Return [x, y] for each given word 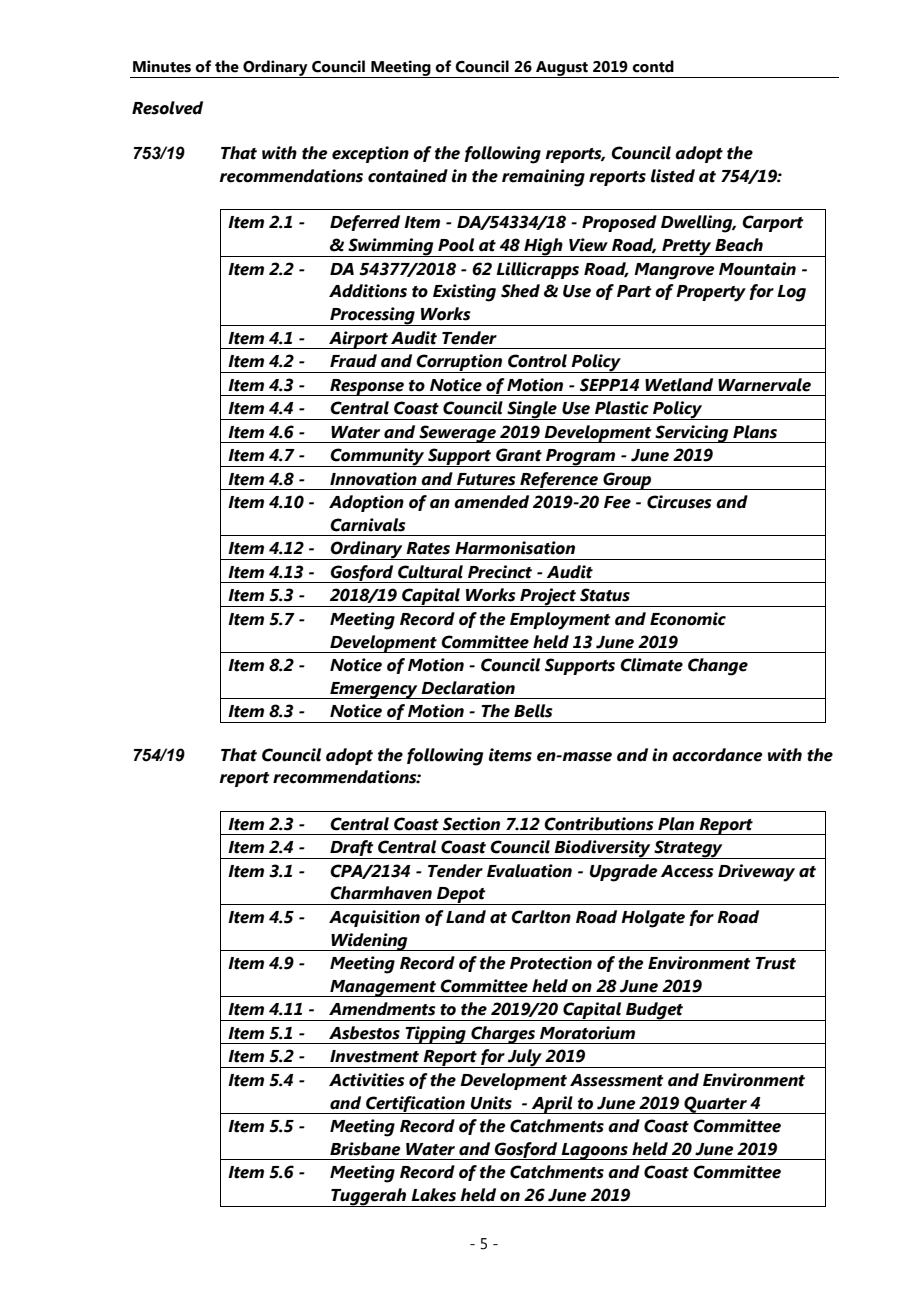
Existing [464, 293]
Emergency [374, 690]
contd [653, 66]
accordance [717, 755]
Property [711, 293]
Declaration [468, 688]
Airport [358, 340]
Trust [775, 963]
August [562, 69]
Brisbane [365, 1149]
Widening [369, 942]
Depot [461, 896]
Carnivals [367, 525]
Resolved [167, 108]
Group [627, 481]
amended [491, 502]
